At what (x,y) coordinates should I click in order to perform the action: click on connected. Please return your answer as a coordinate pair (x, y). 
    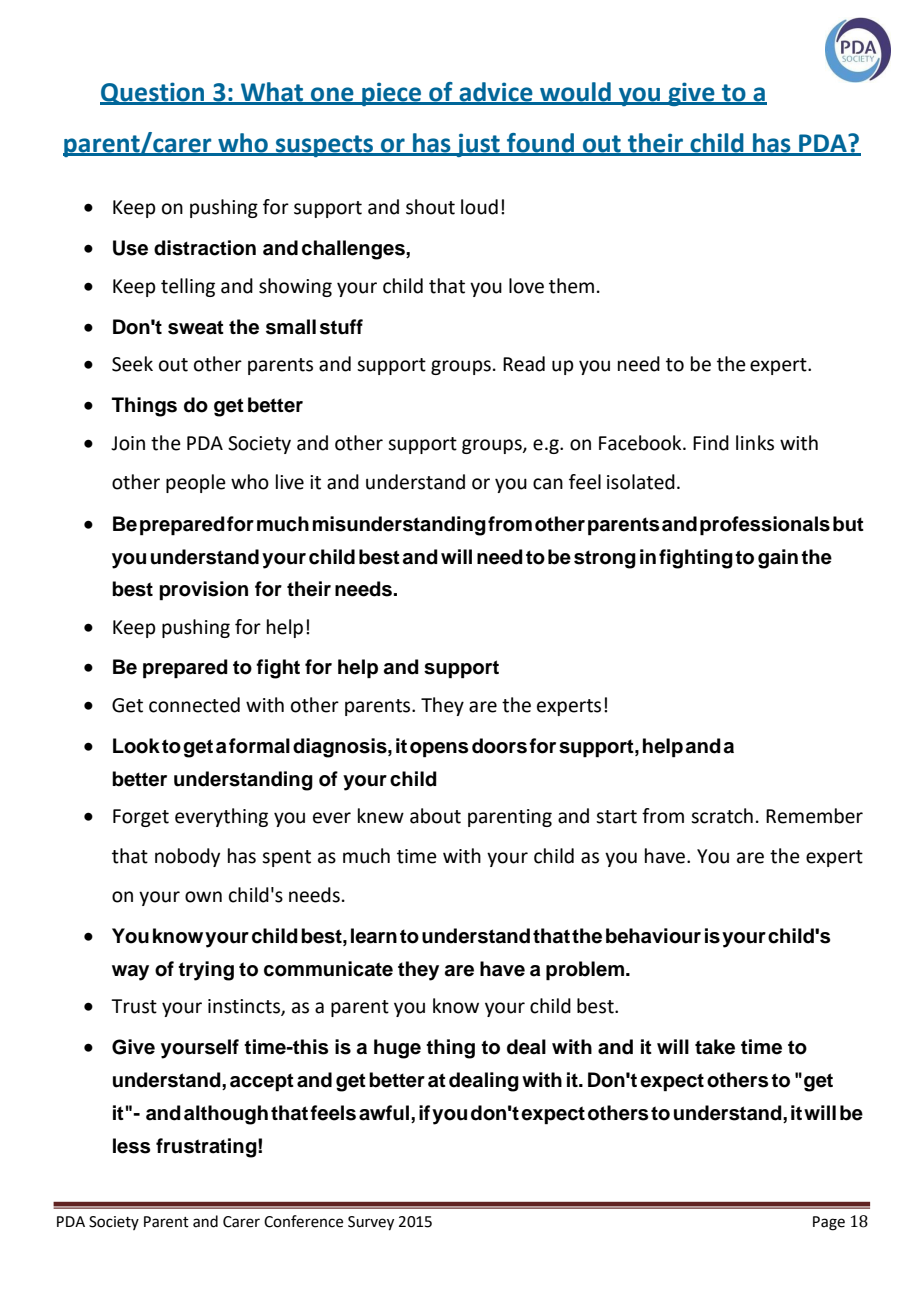
    Looking at the image, I should click on (194, 705).
